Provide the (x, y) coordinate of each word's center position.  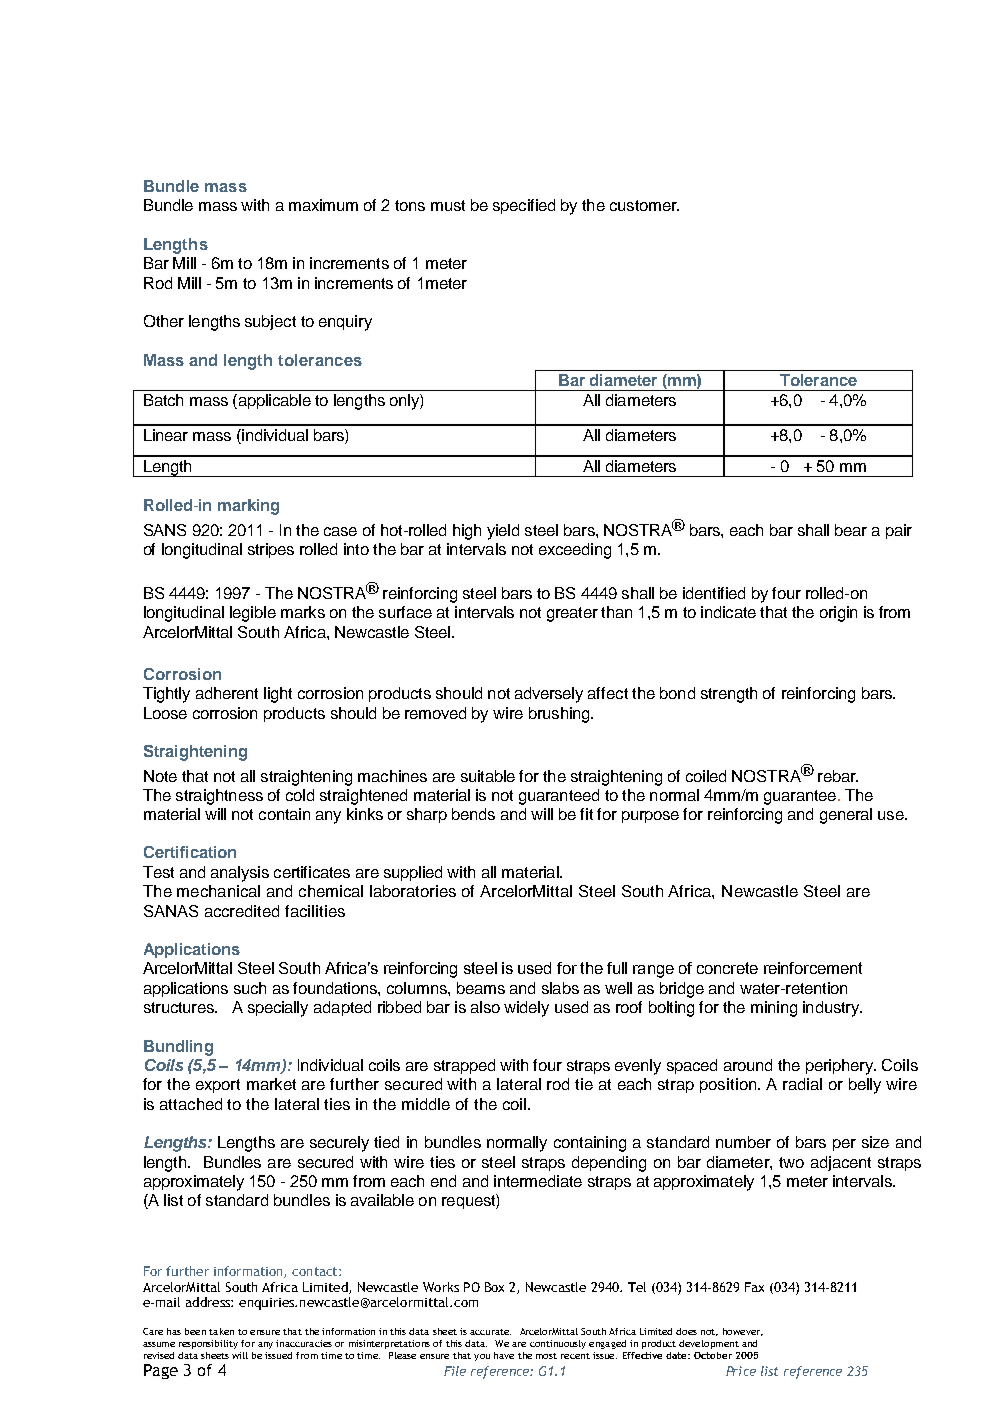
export (218, 1086)
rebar (838, 776)
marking (248, 507)
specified (524, 206)
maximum (323, 205)
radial (802, 1084)
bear (851, 530)
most (546, 1356)
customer (644, 205)
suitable (488, 776)
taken (221, 1331)
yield (503, 532)
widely (526, 1009)
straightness (219, 797)
